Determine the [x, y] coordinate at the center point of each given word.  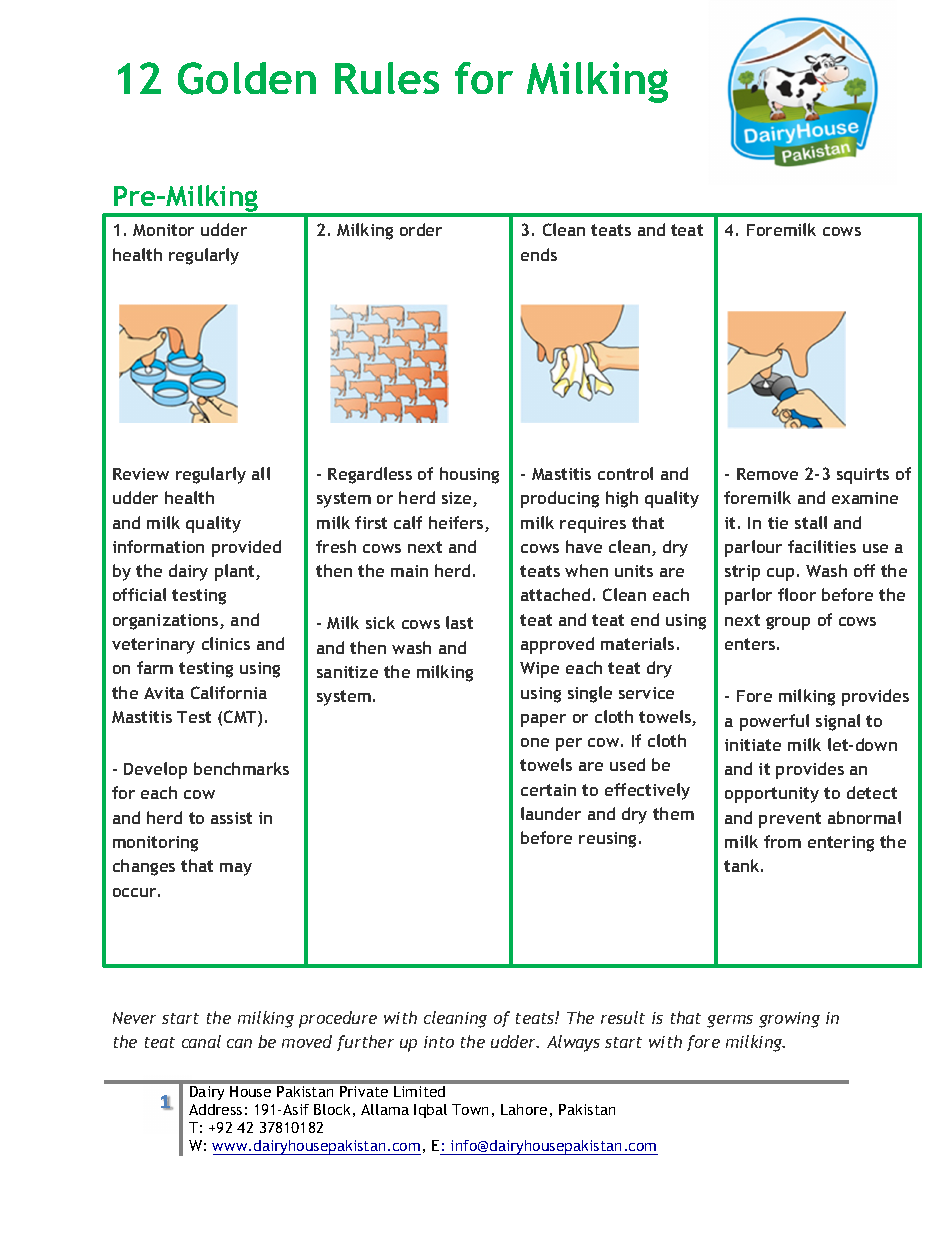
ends [539, 254]
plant [236, 572]
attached [555, 594]
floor [797, 594]
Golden [247, 78]
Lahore [524, 1109]
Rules [387, 78]
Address [215, 1109]
